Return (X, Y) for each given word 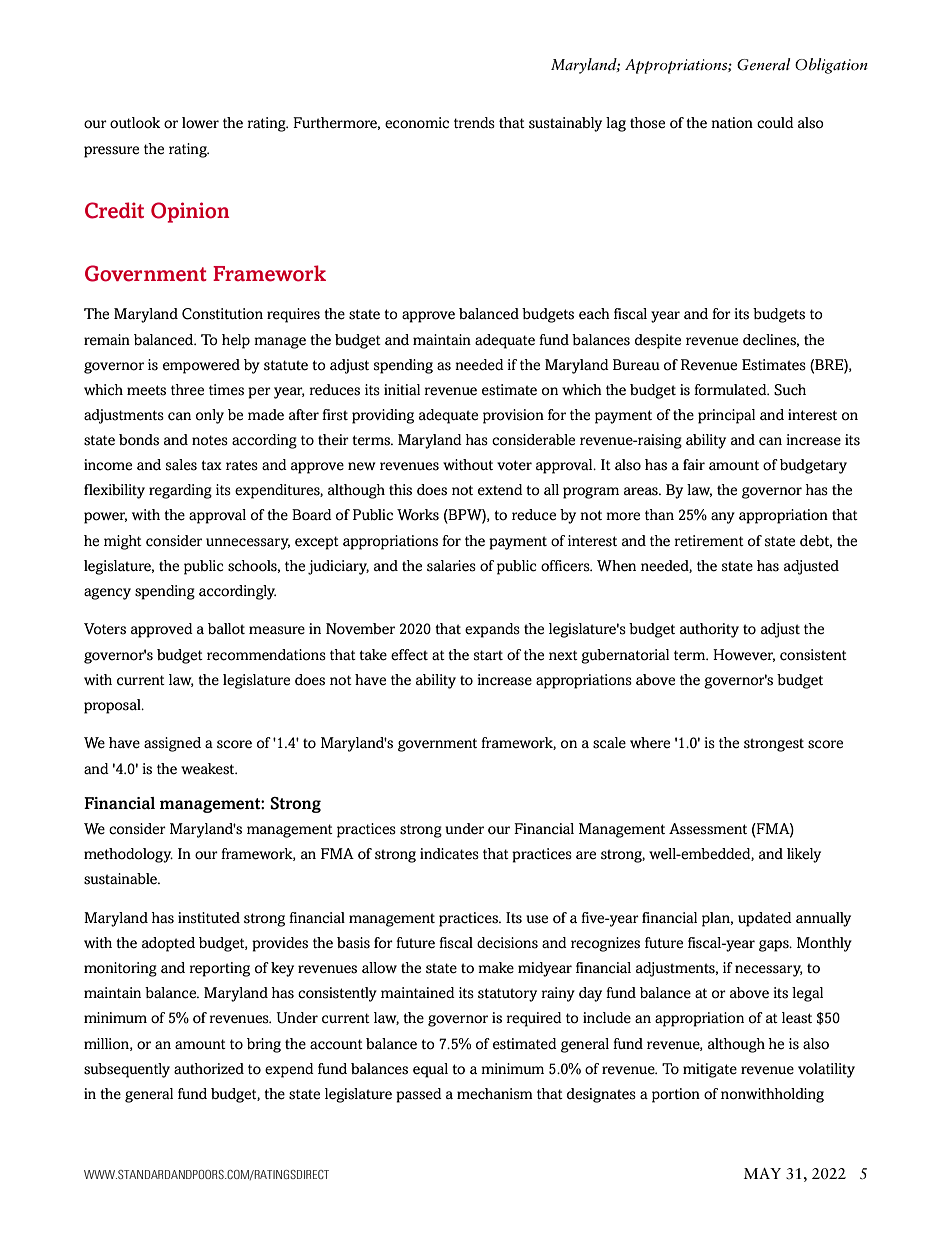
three (187, 390)
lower (200, 123)
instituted (209, 918)
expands (492, 630)
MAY (762, 1173)
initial (402, 389)
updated (765, 919)
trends (474, 123)
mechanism (495, 1094)
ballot (226, 629)
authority (709, 630)
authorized (209, 1069)
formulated (731, 390)
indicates (449, 854)
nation (732, 123)
